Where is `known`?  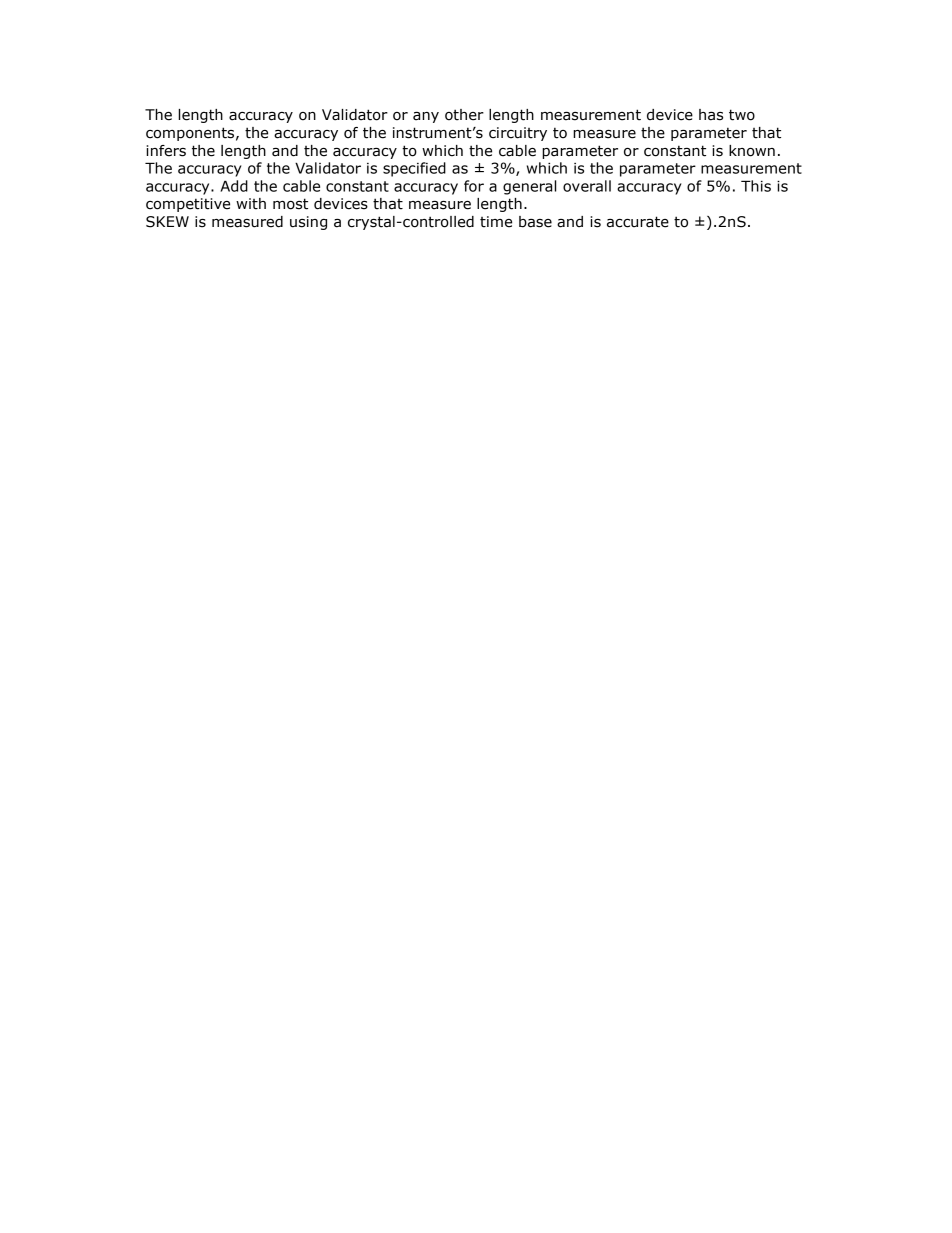 known is located at coordinates (752, 151).
